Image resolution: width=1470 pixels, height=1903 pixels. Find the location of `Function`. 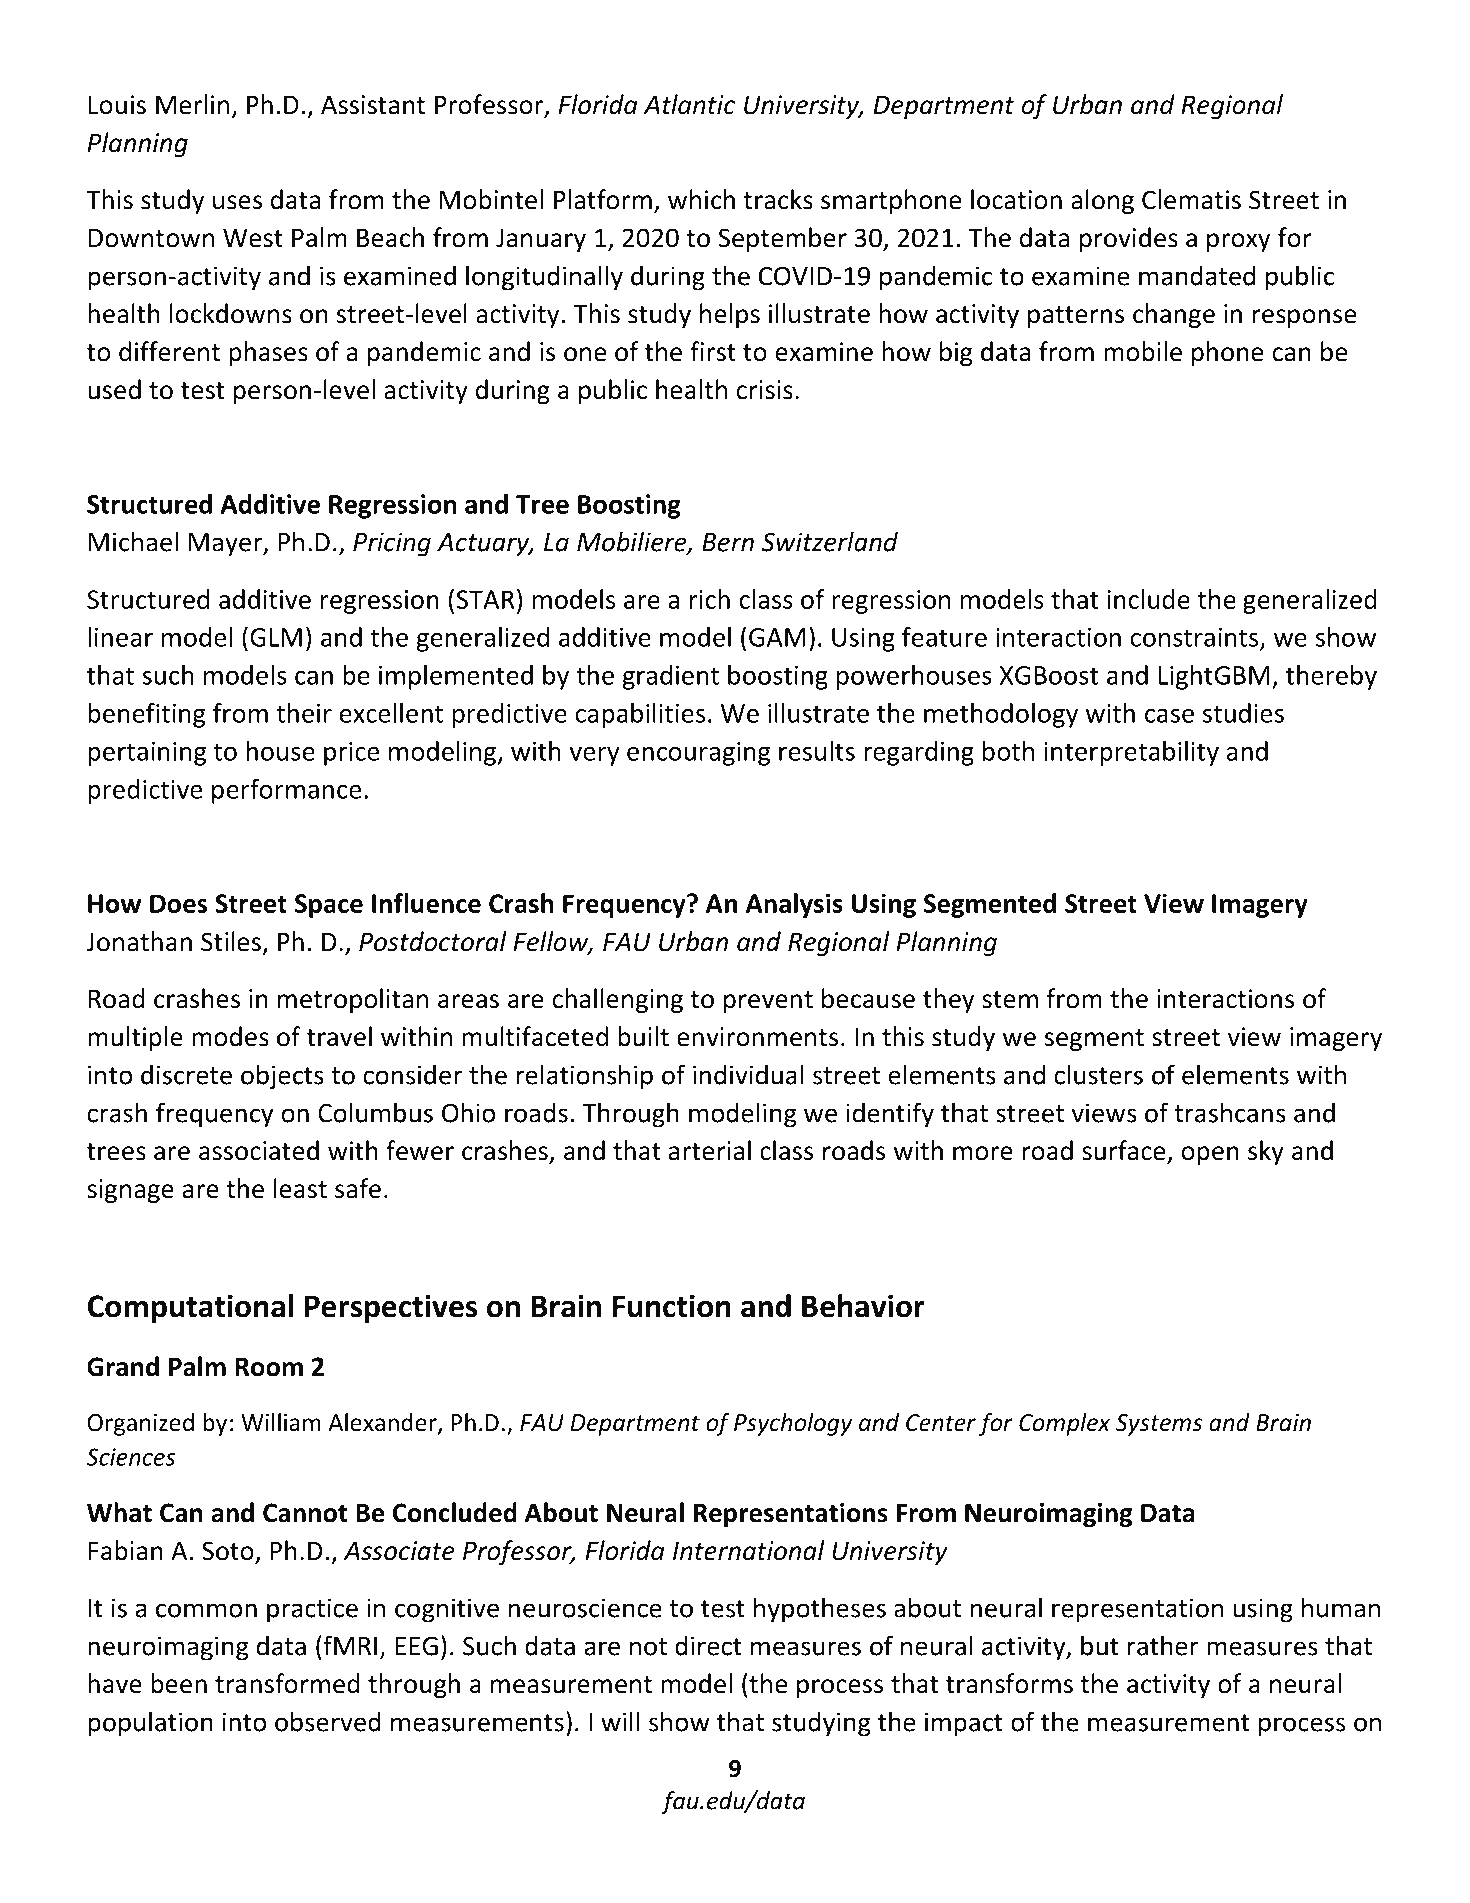

Function is located at coordinates (672, 1306).
